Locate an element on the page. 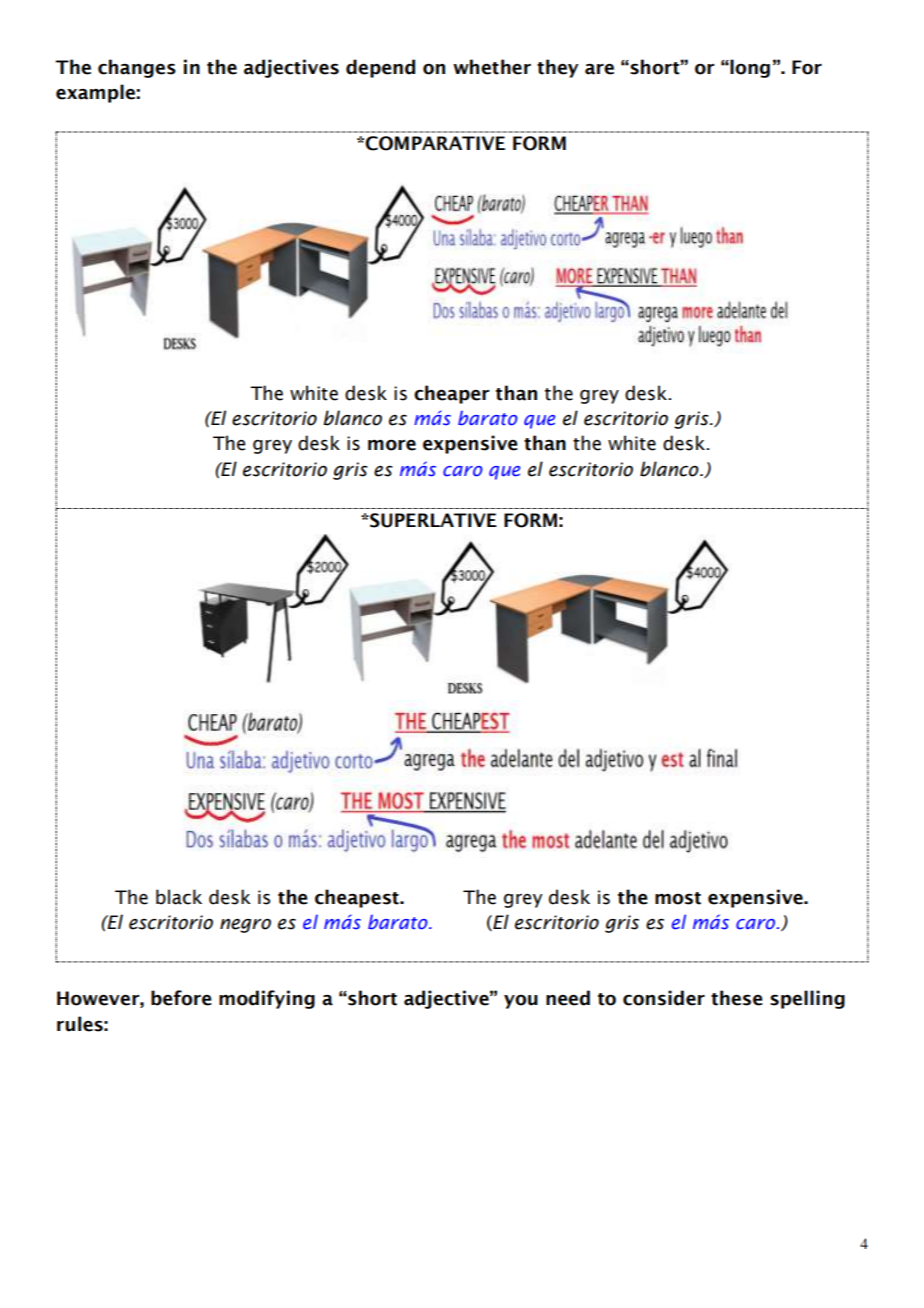 Image resolution: width=924 pixels, height=1308 pixels. cheapest is located at coordinates (358, 898).
